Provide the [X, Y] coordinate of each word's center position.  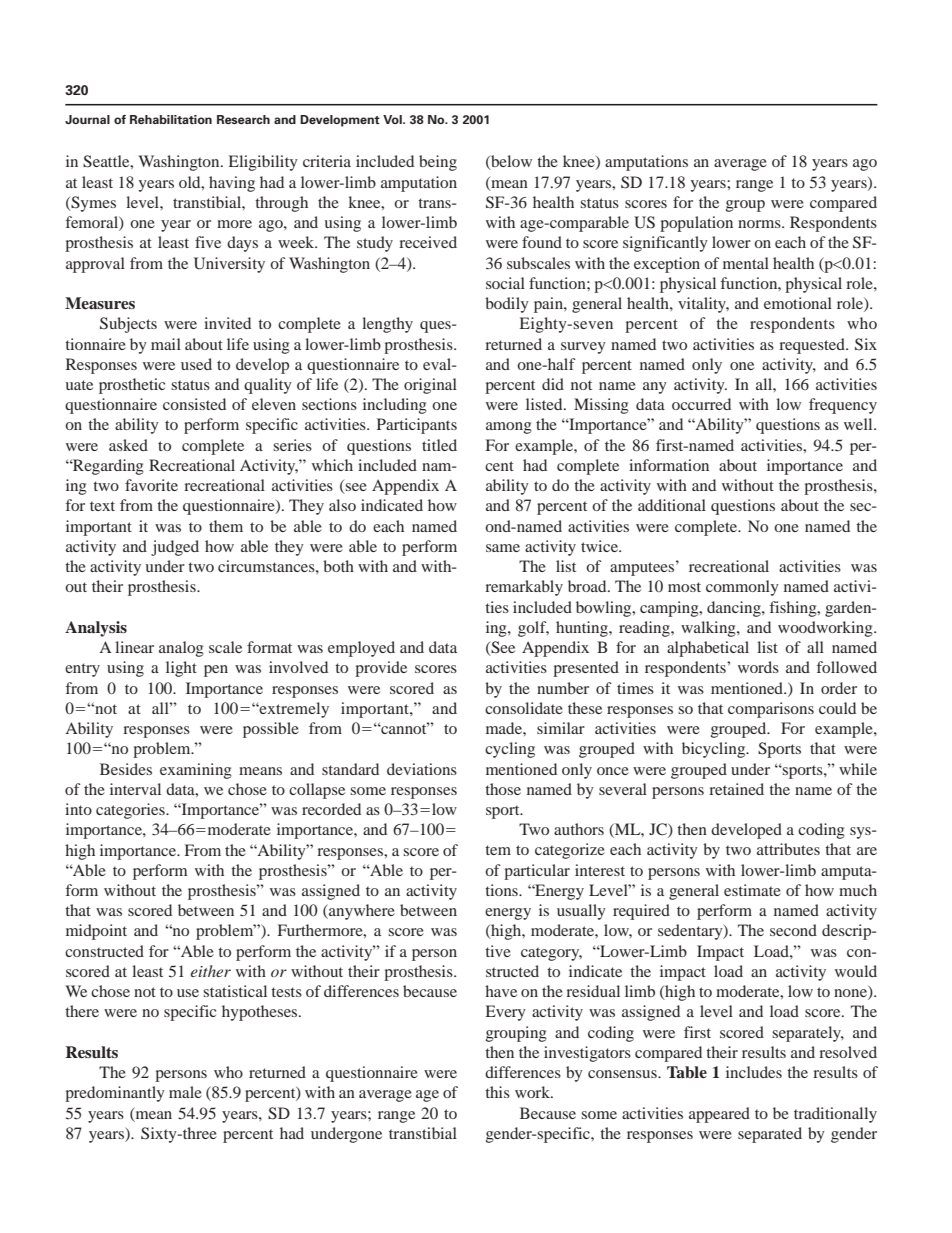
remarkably [524, 588]
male [185, 1092]
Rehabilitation [171, 119]
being [438, 163]
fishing [794, 609]
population [696, 224]
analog [181, 649]
